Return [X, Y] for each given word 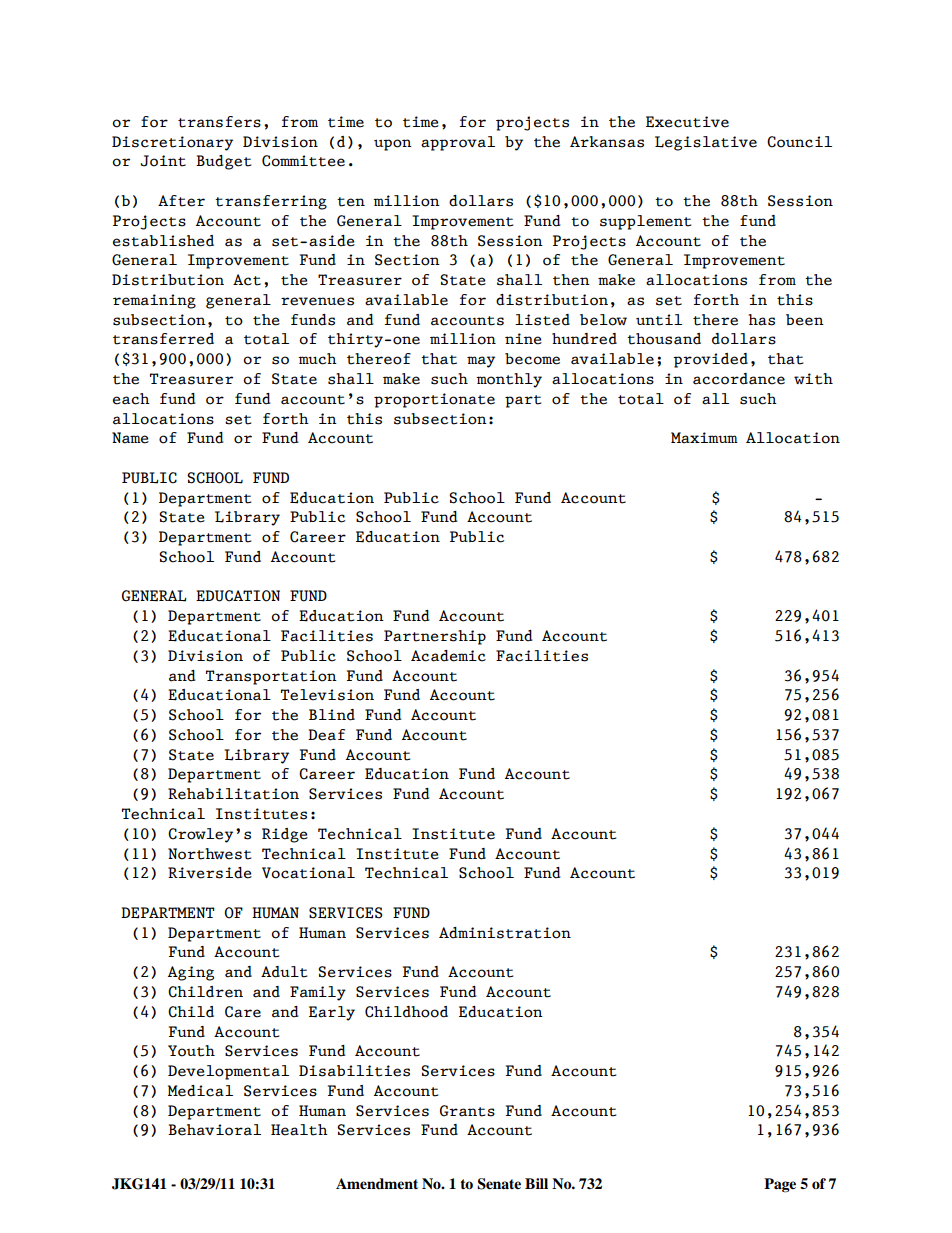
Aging [191, 973]
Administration [505, 933]
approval [458, 143]
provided [710, 360]
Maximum [704, 438]
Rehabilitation [233, 794]
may [481, 362]
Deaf [326, 735]
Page [780, 1185]
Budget [223, 162]
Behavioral [214, 1130]
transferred [163, 339]
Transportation [271, 677]
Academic [448, 656]
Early [332, 1013]
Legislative [706, 143]
